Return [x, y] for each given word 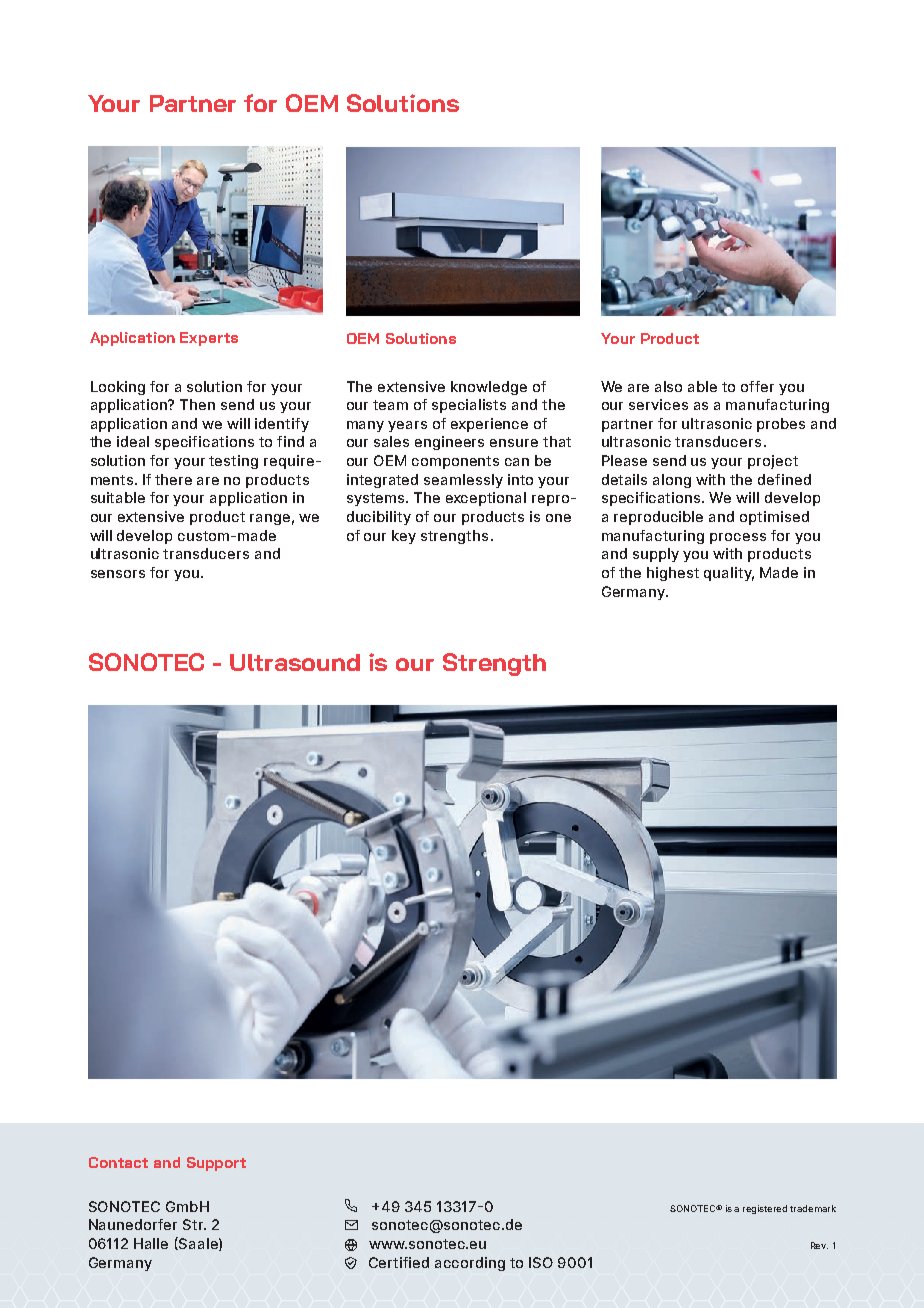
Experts [209, 339]
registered [765, 1209]
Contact [118, 1162]
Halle [151, 1243]
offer [757, 386]
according [470, 1264]
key [404, 537]
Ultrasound [295, 662]
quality [729, 574]
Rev [819, 1245]
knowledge [489, 388]
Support [216, 1164]
